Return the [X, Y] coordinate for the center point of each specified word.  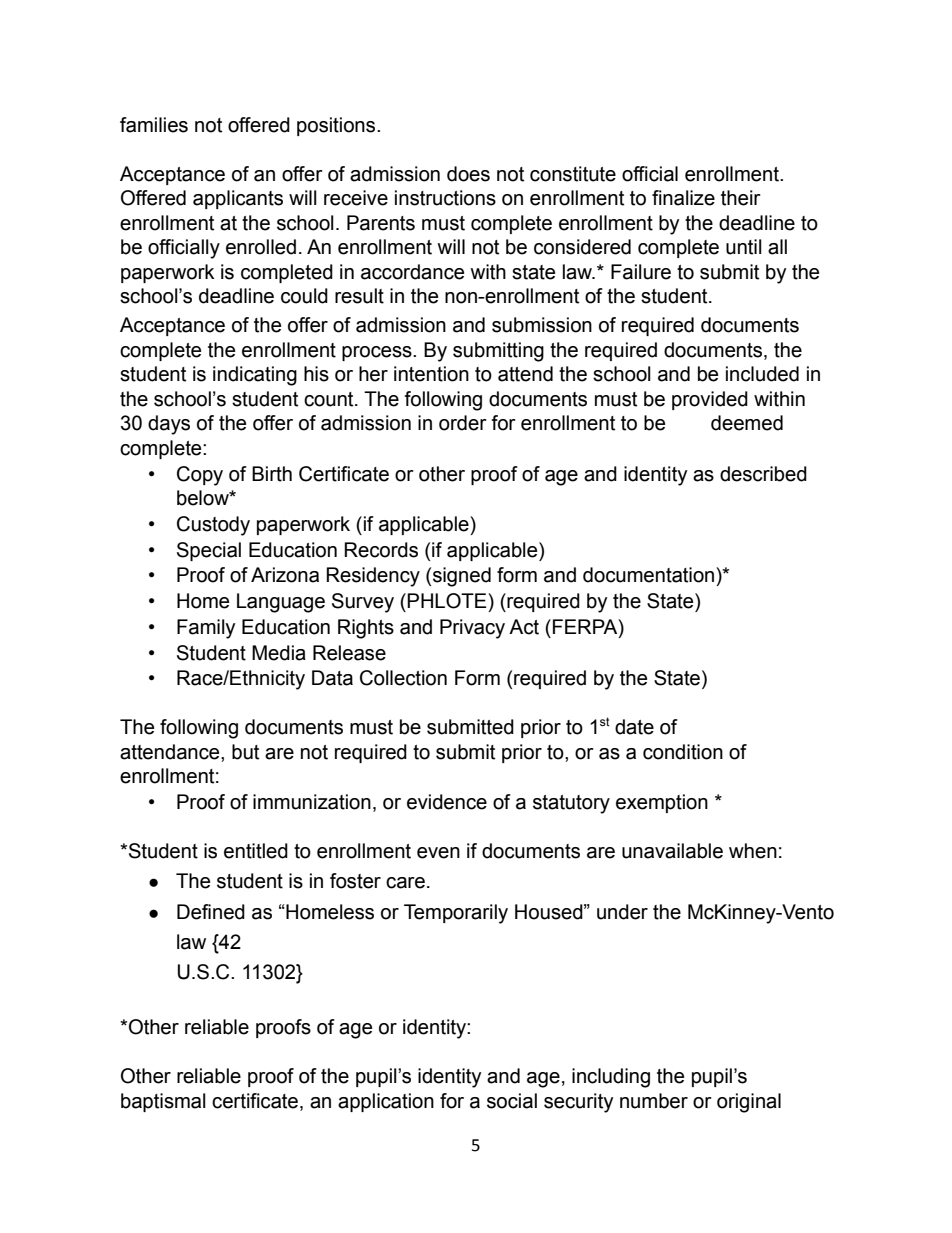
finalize [683, 198]
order [463, 423]
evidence [447, 802]
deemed [747, 423]
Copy [200, 476]
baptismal [163, 1102]
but [245, 752]
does [468, 174]
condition [683, 752]
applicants [238, 199]
